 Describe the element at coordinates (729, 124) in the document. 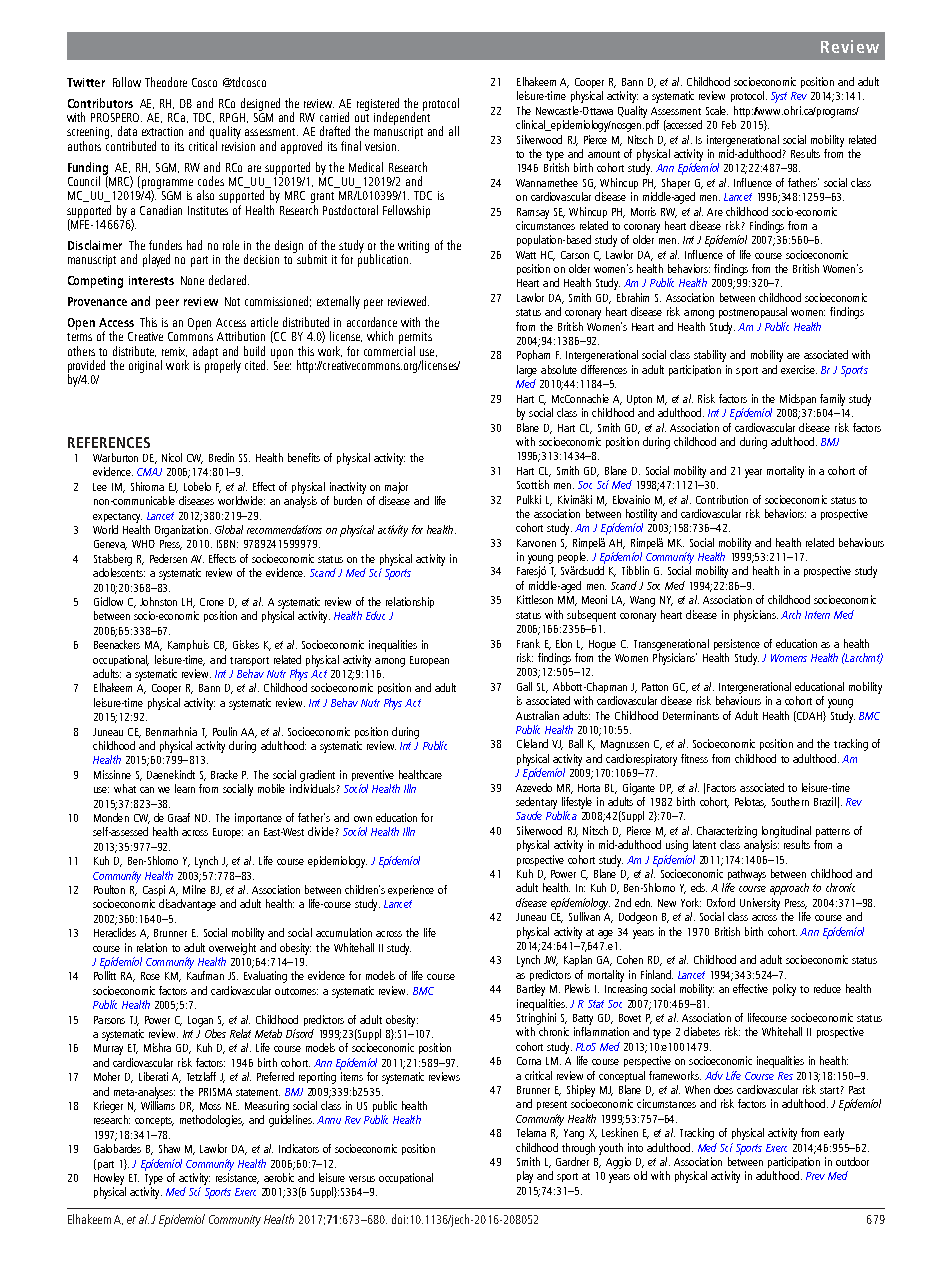

I see `Feb` at that location.
